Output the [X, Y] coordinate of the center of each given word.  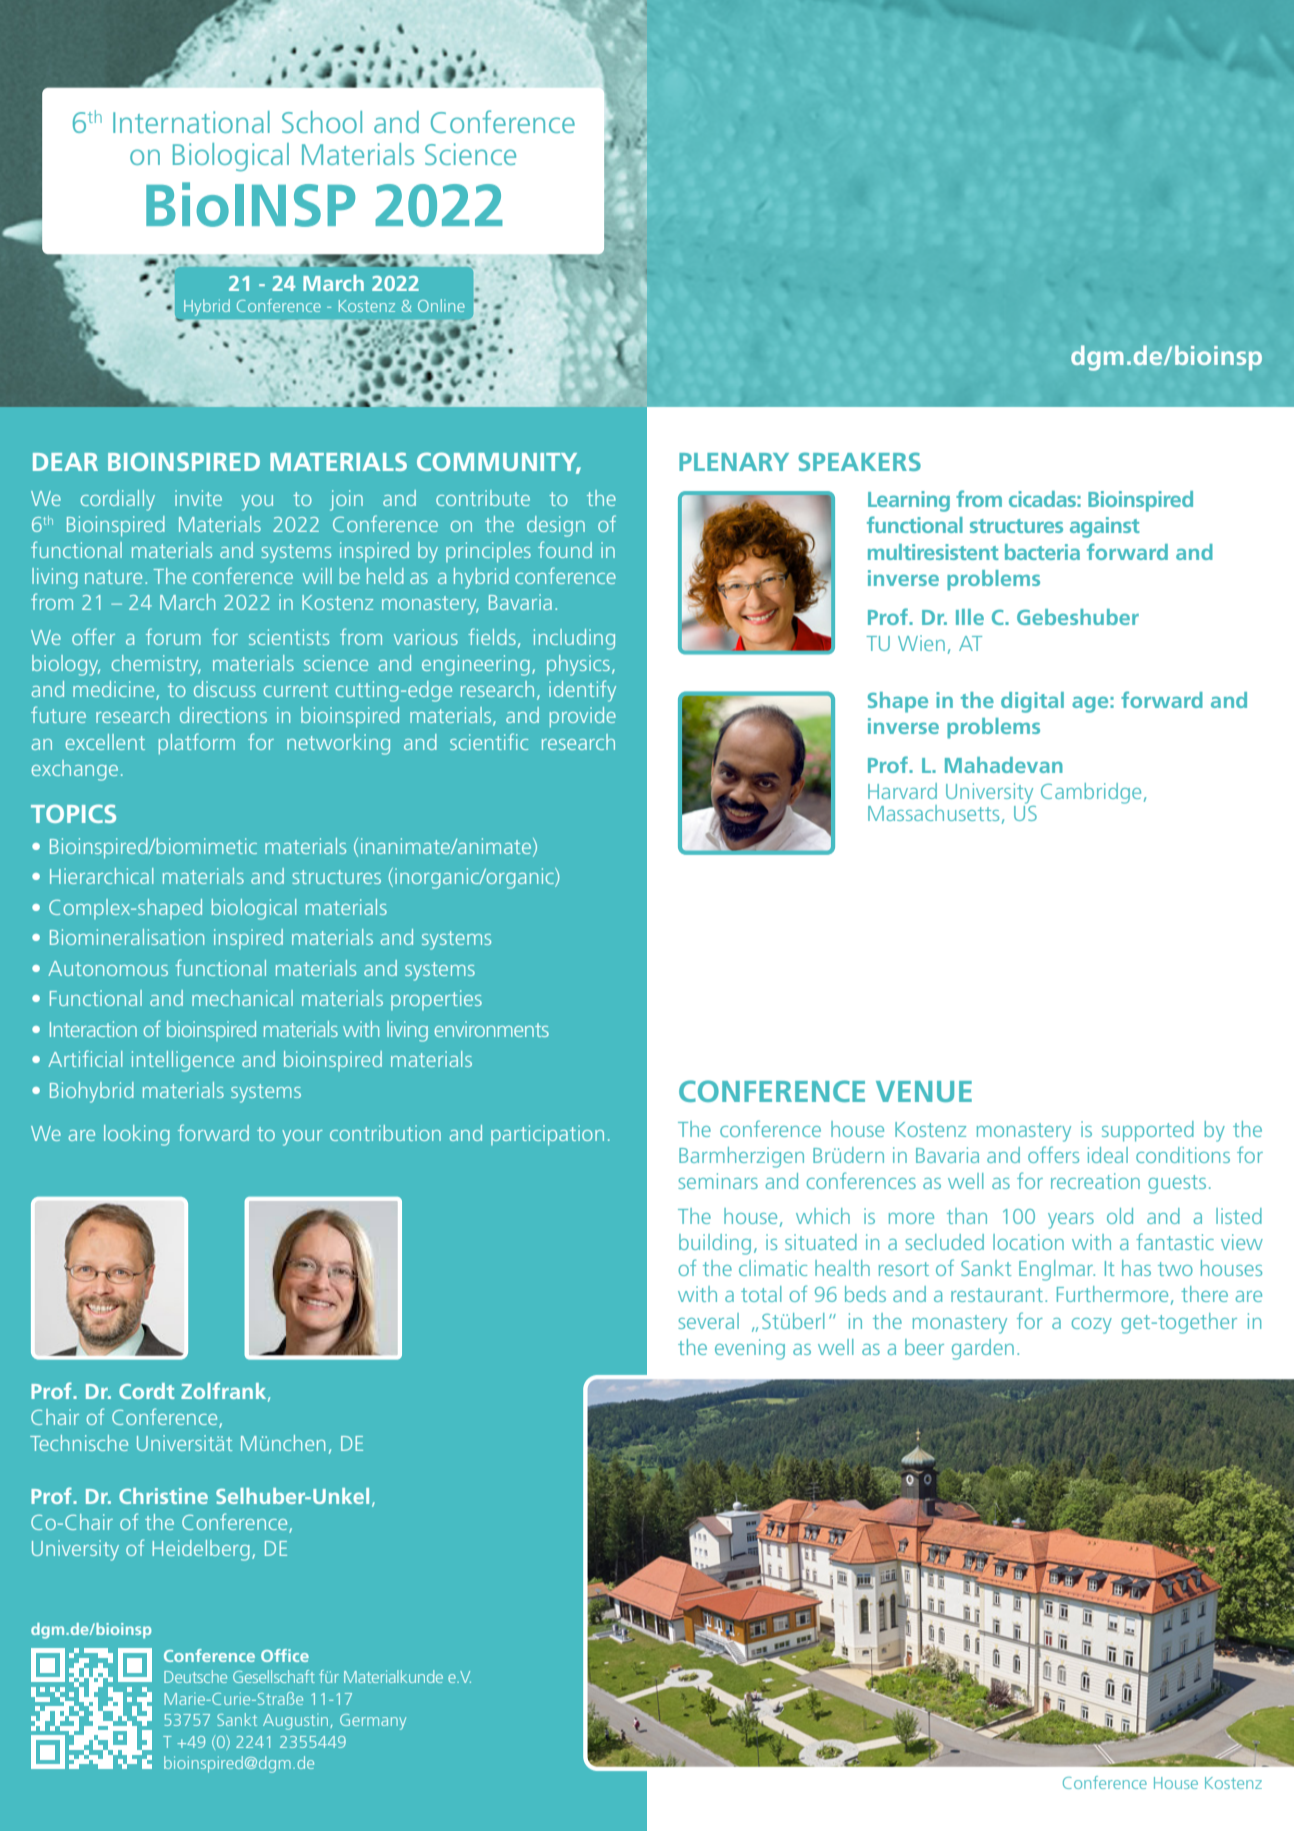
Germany [373, 1722]
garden [983, 1349]
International [191, 122]
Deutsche [195, 1676]
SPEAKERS [859, 461]
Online [441, 305]
